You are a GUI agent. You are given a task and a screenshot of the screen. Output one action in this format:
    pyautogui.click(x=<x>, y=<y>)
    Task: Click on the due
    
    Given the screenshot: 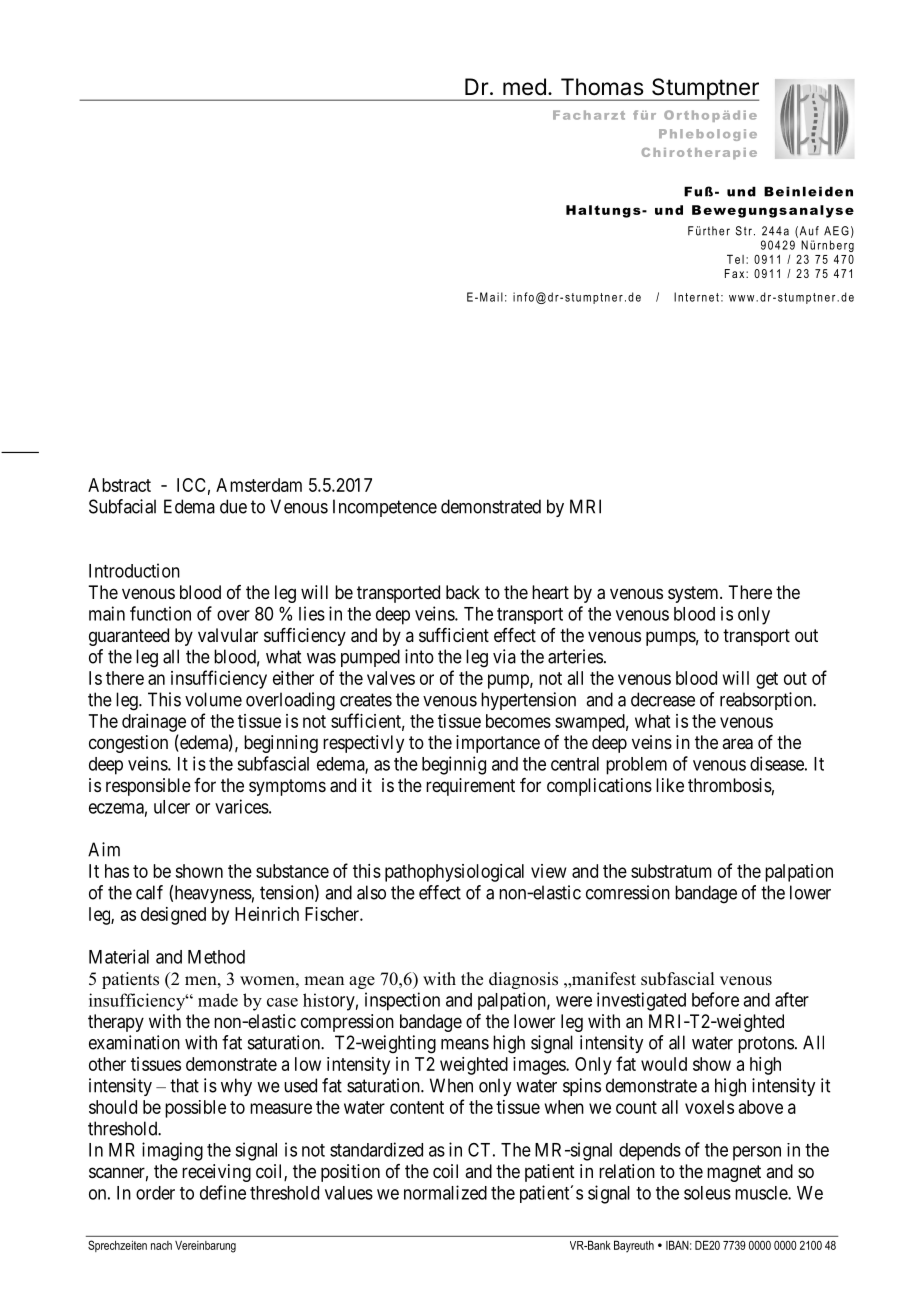 What is the action you would take?
    pyautogui.click(x=233, y=506)
